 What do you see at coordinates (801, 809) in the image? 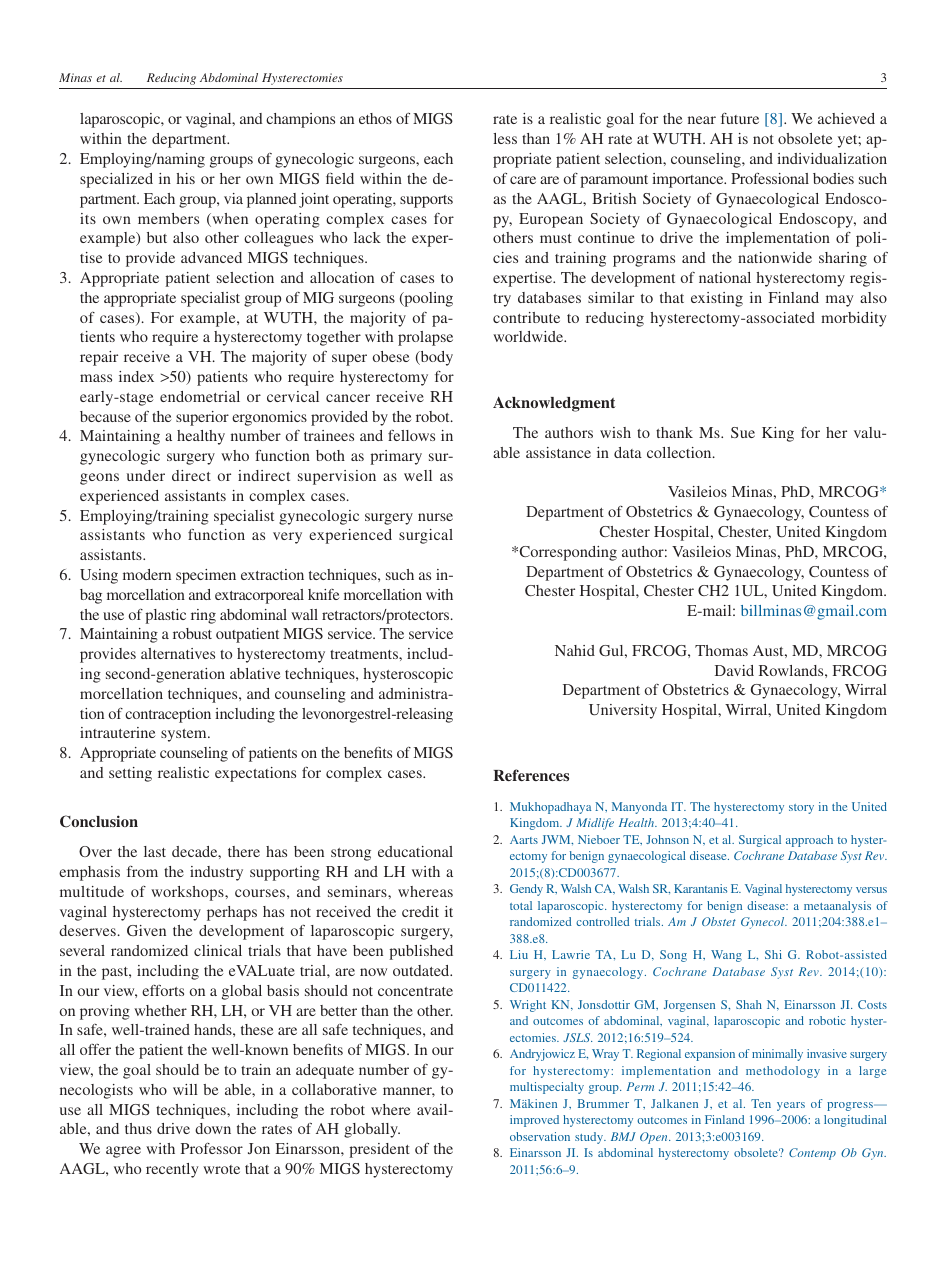
I see `story` at bounding box center [801, 809].
